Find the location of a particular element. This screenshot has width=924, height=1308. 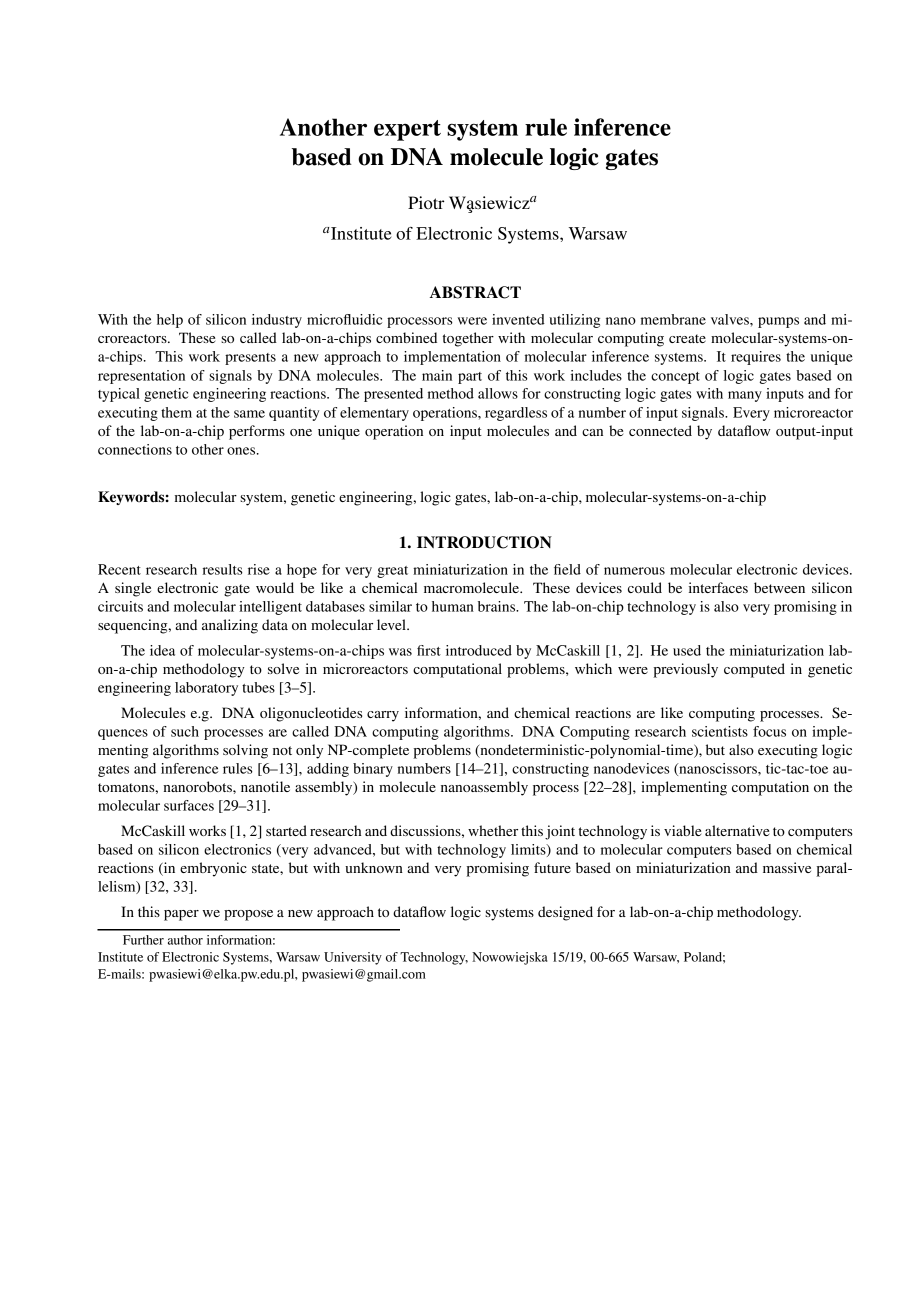

scientists is located at coordinates (720, 731).
